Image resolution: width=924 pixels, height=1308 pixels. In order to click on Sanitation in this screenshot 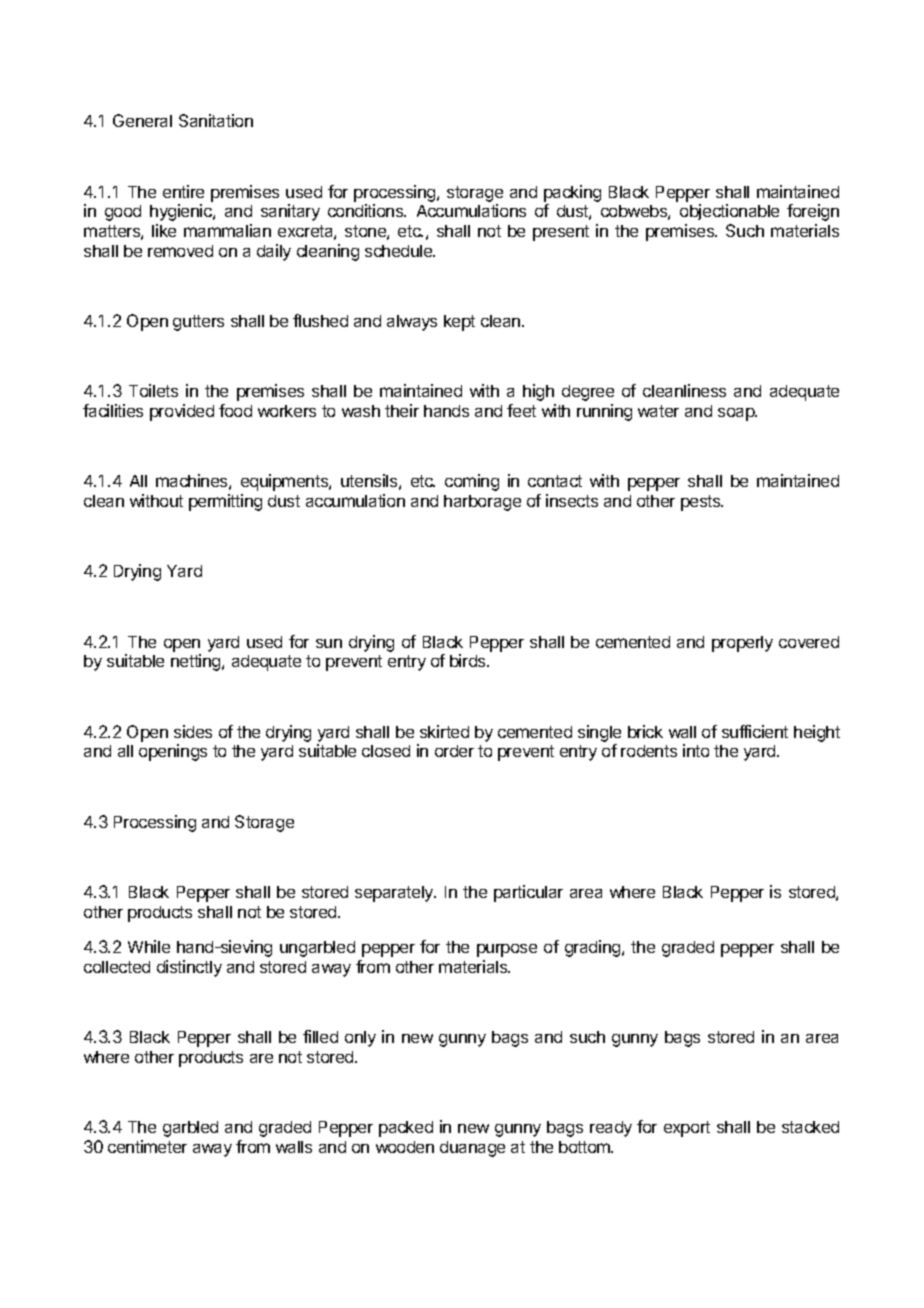, I will do `click(216, 120)`.
